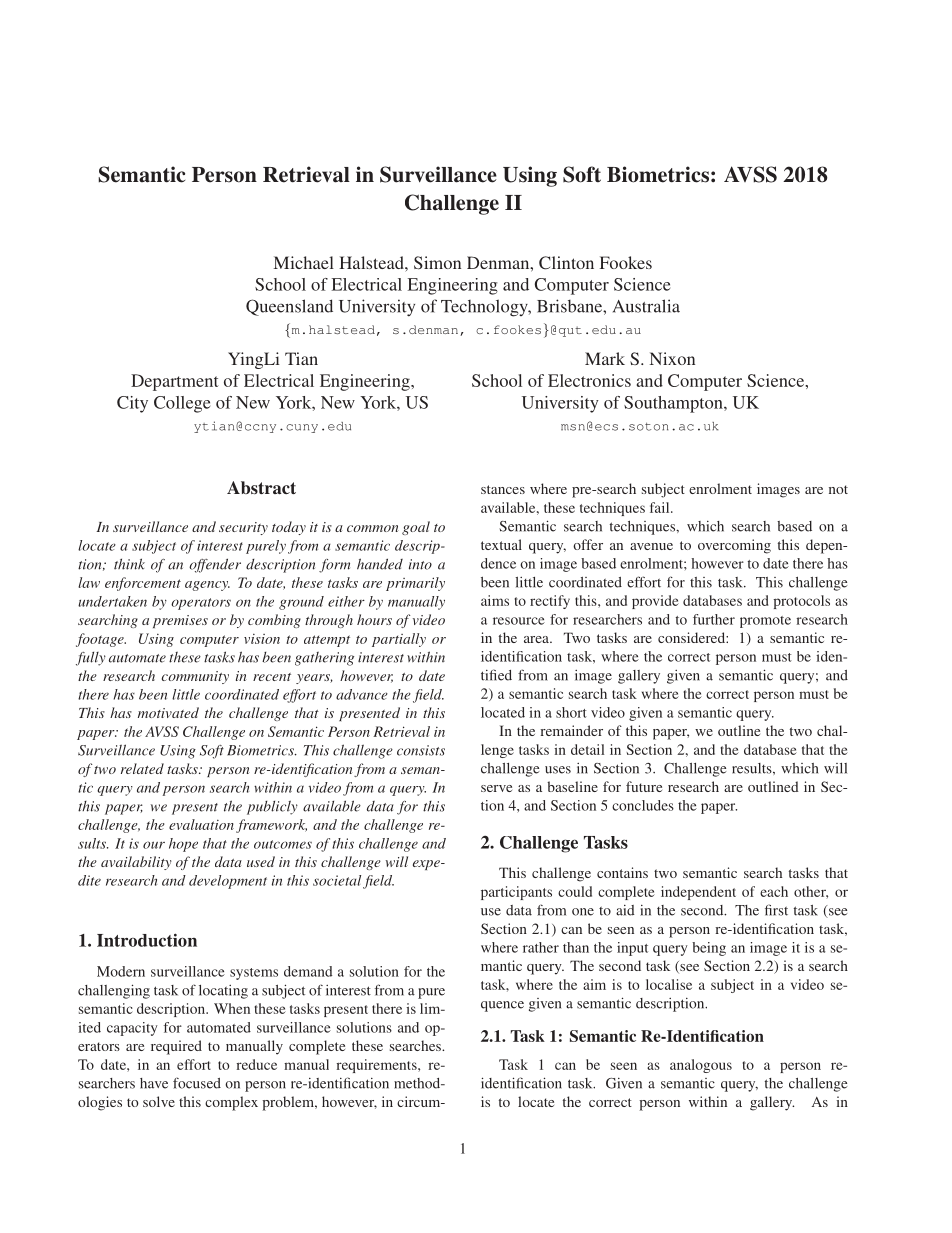 The height and width of the image is (1233, 952). Describe the element at coordinates (261, 487) in the image. I see `Abstract` at that location.
